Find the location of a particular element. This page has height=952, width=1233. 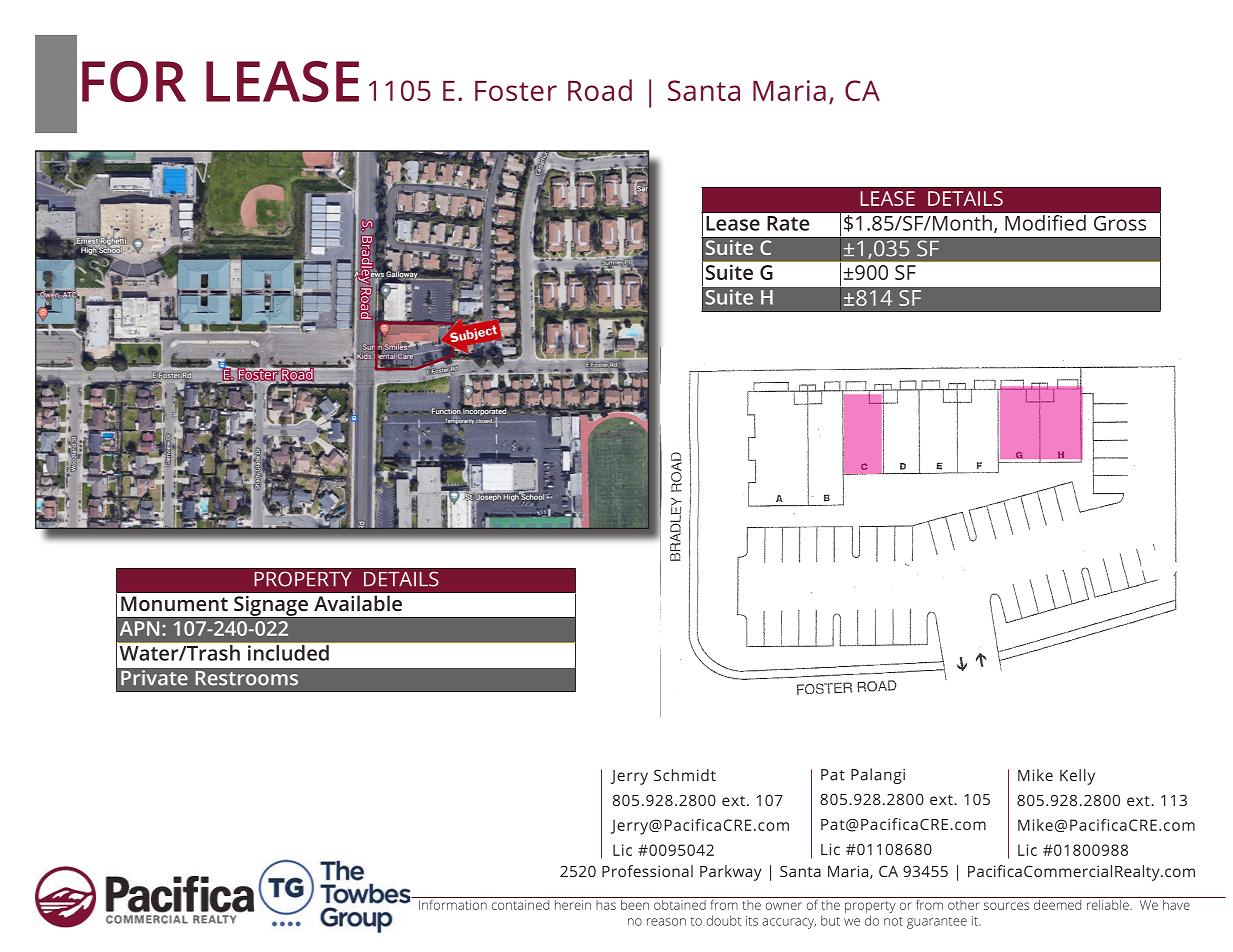

Professional is located at coordinates (647, 871).
